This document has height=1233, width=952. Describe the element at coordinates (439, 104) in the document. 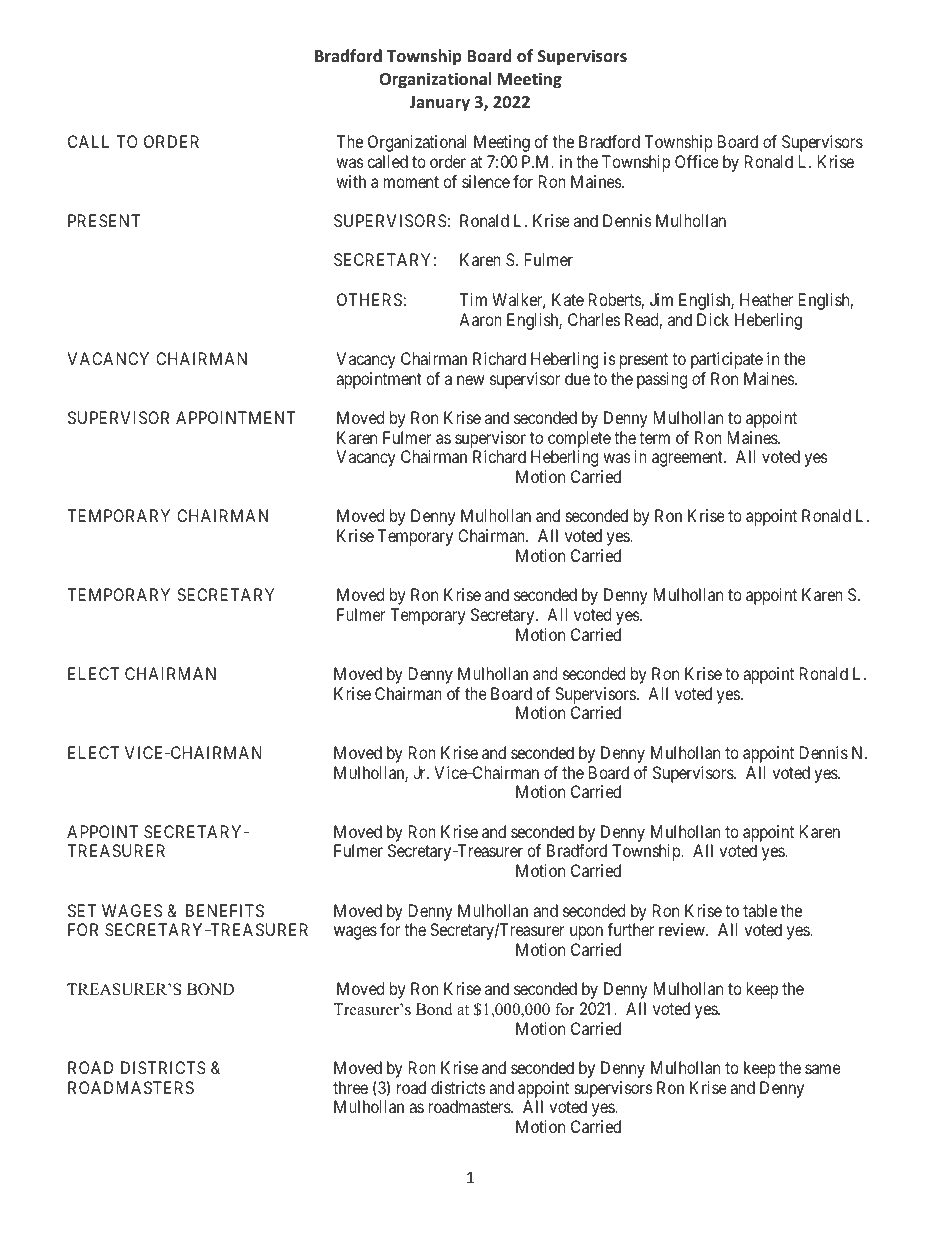

I see `January` at that location.
